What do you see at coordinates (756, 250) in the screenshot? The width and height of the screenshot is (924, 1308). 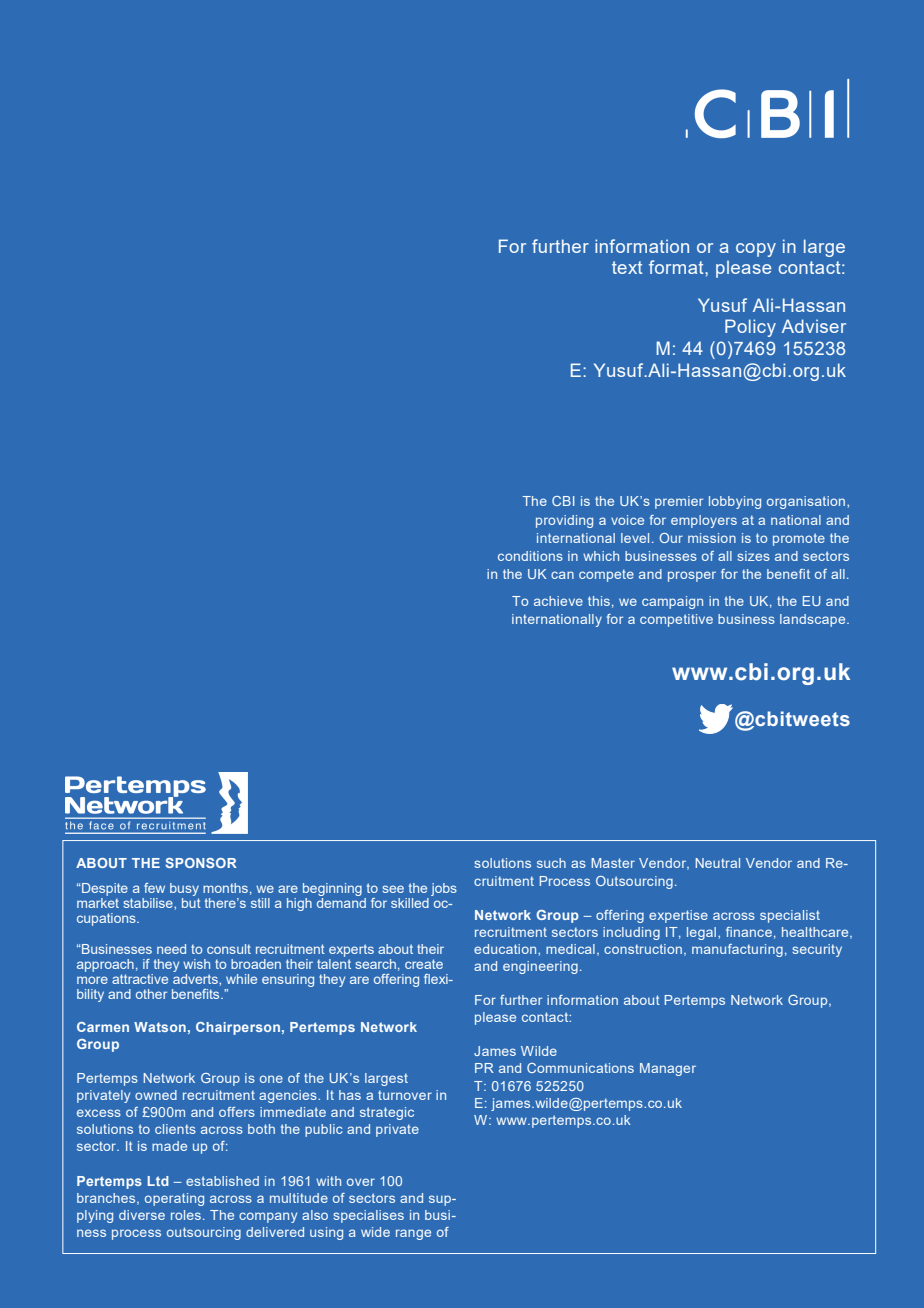 I see `copy` at bounding box center [756, 250].
